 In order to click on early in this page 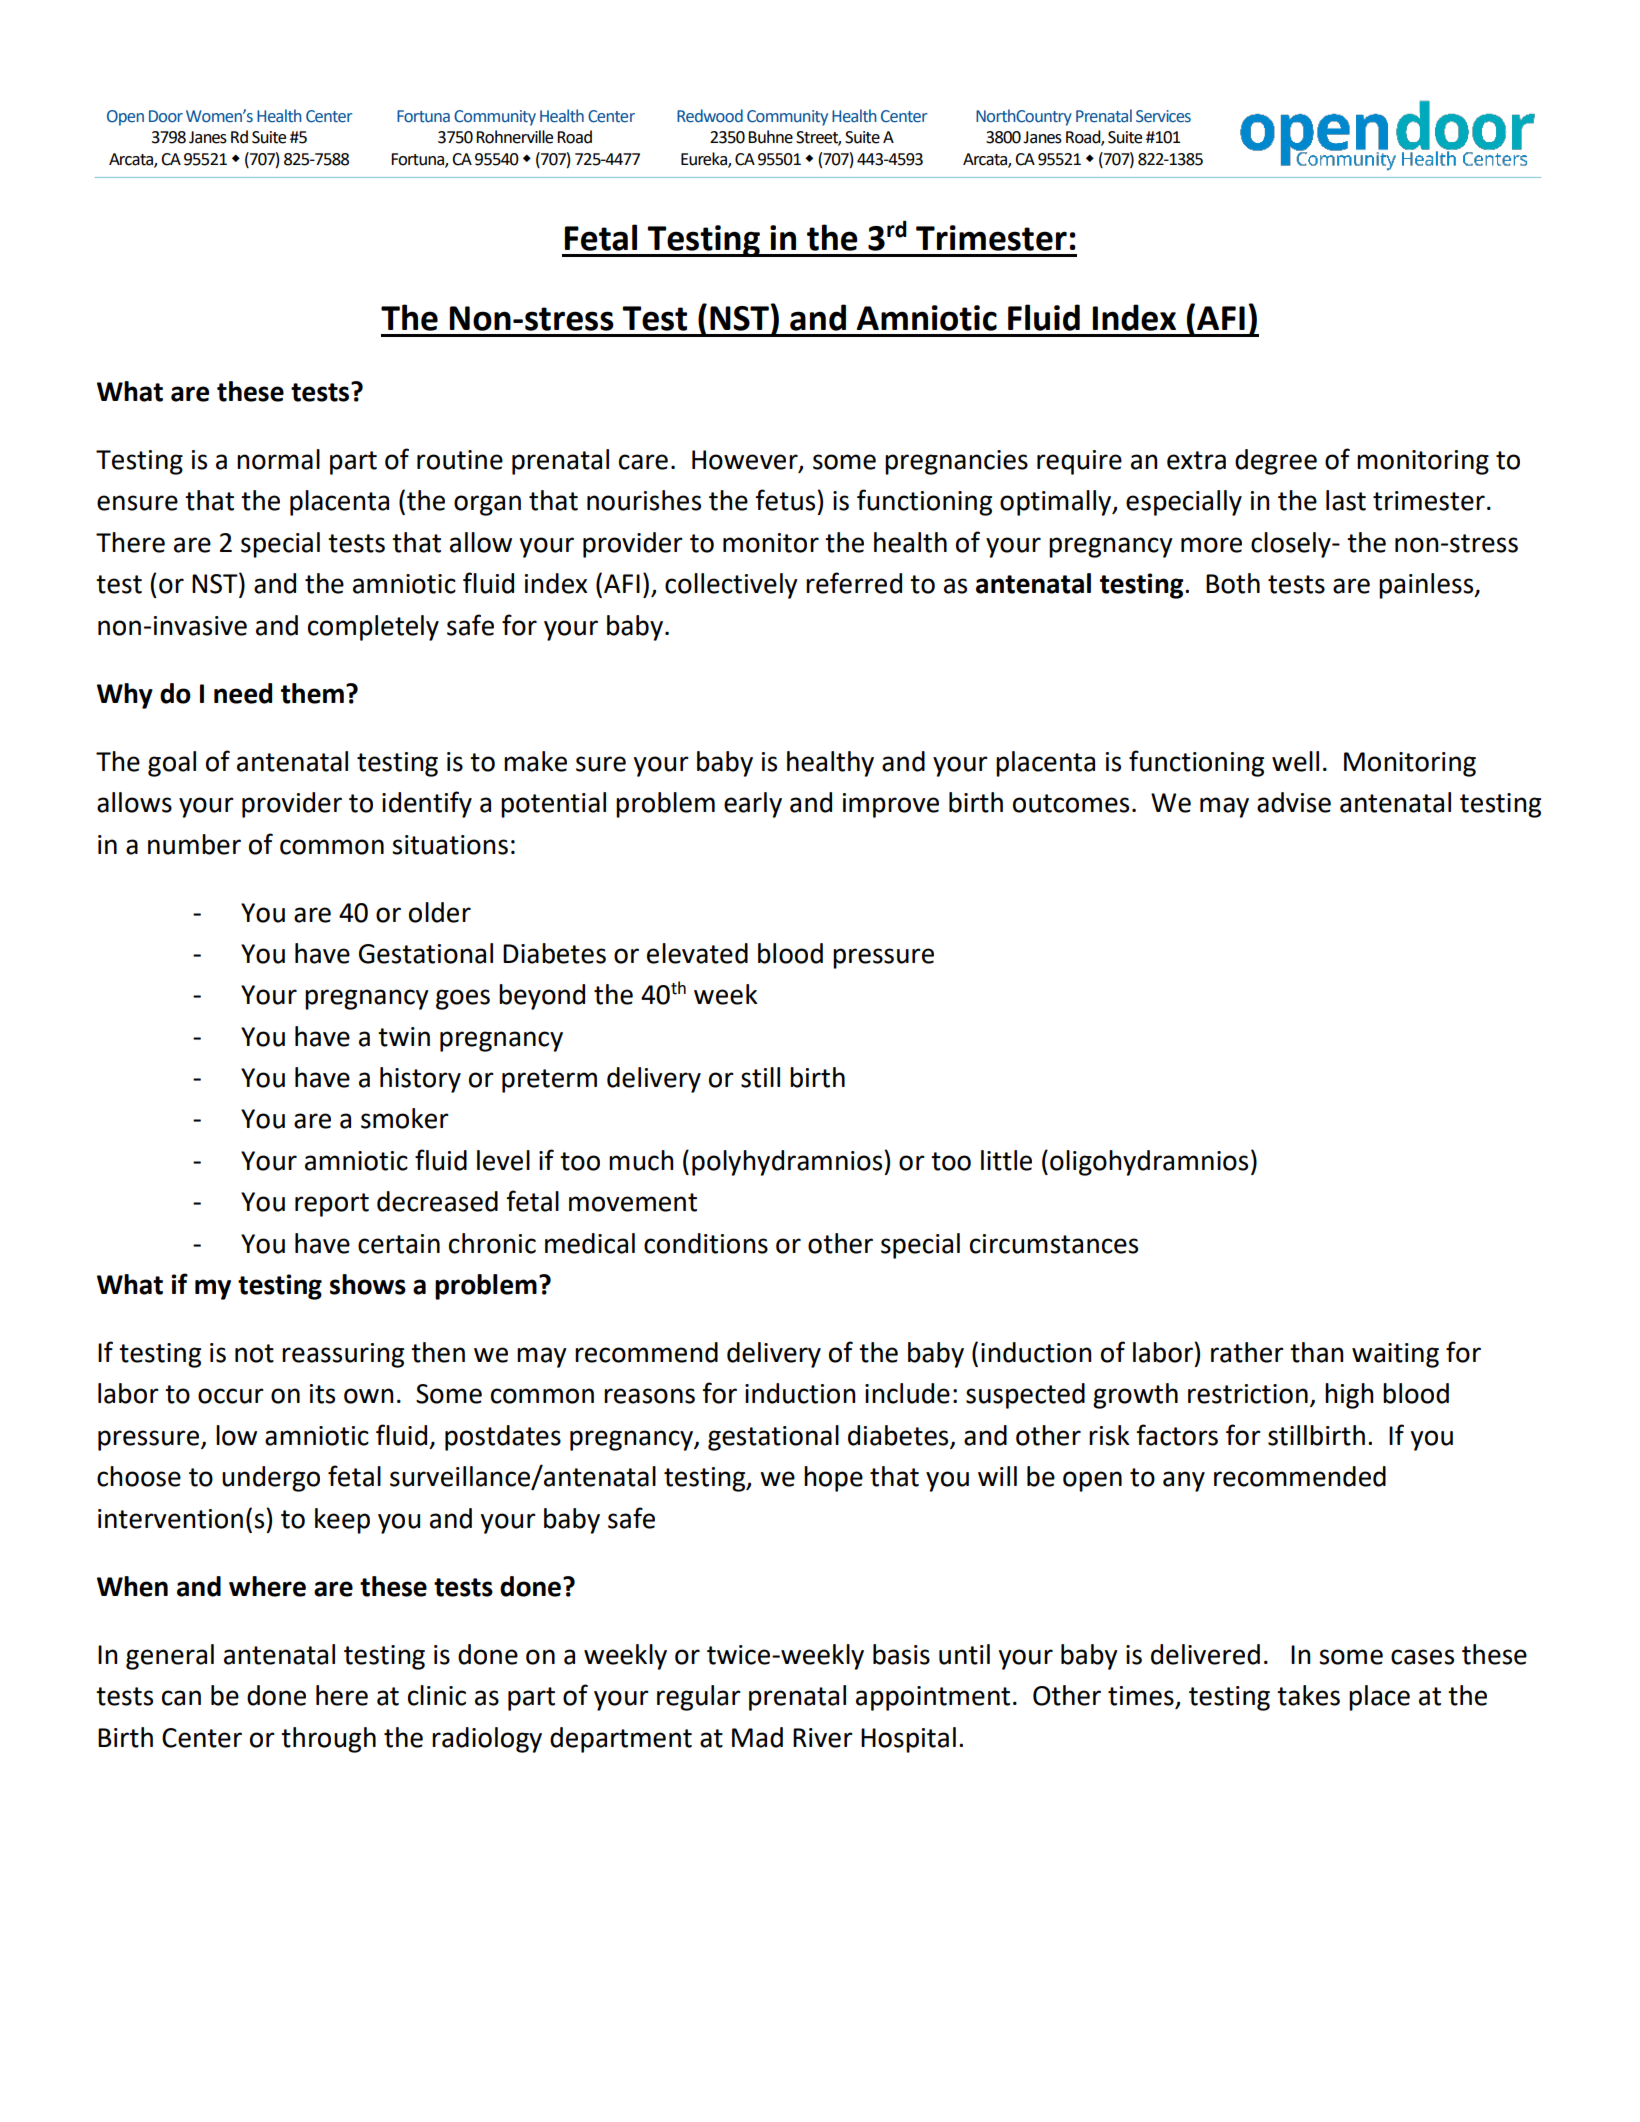, I will do `click(753, 805)`.
